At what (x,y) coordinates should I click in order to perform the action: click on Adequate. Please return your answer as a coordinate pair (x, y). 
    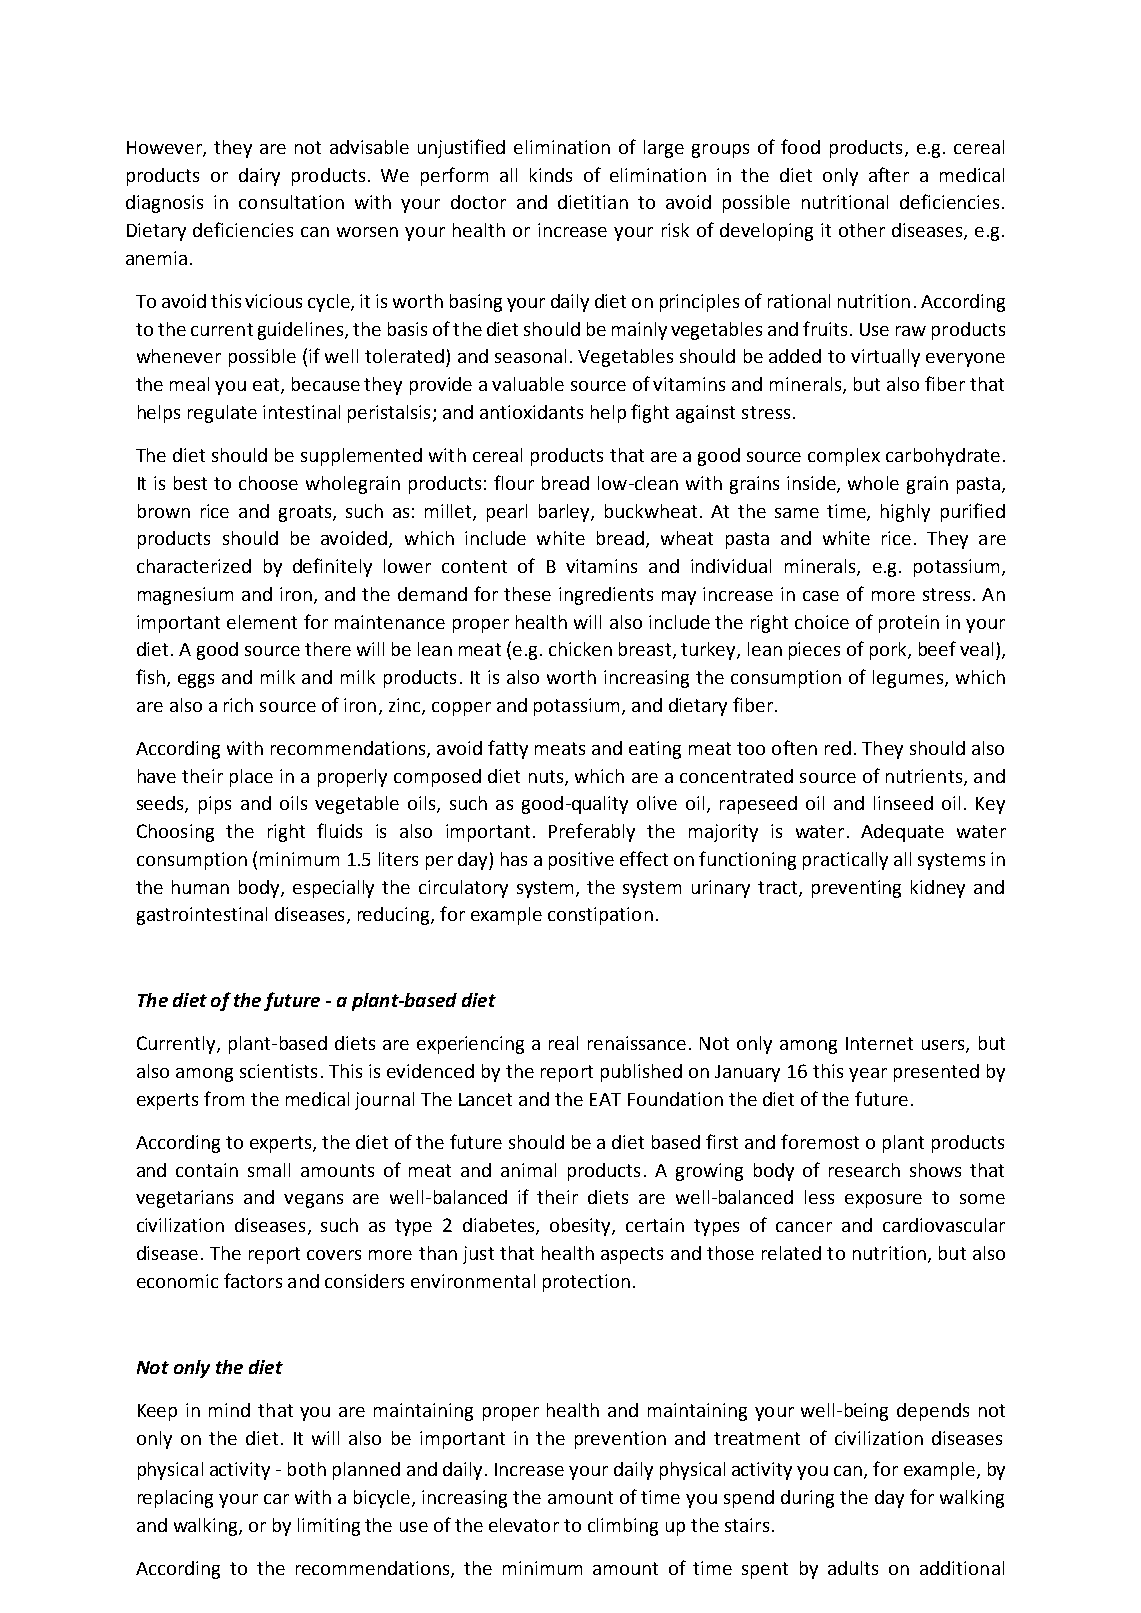
    Looking at the image, I should click on (902, 833).
